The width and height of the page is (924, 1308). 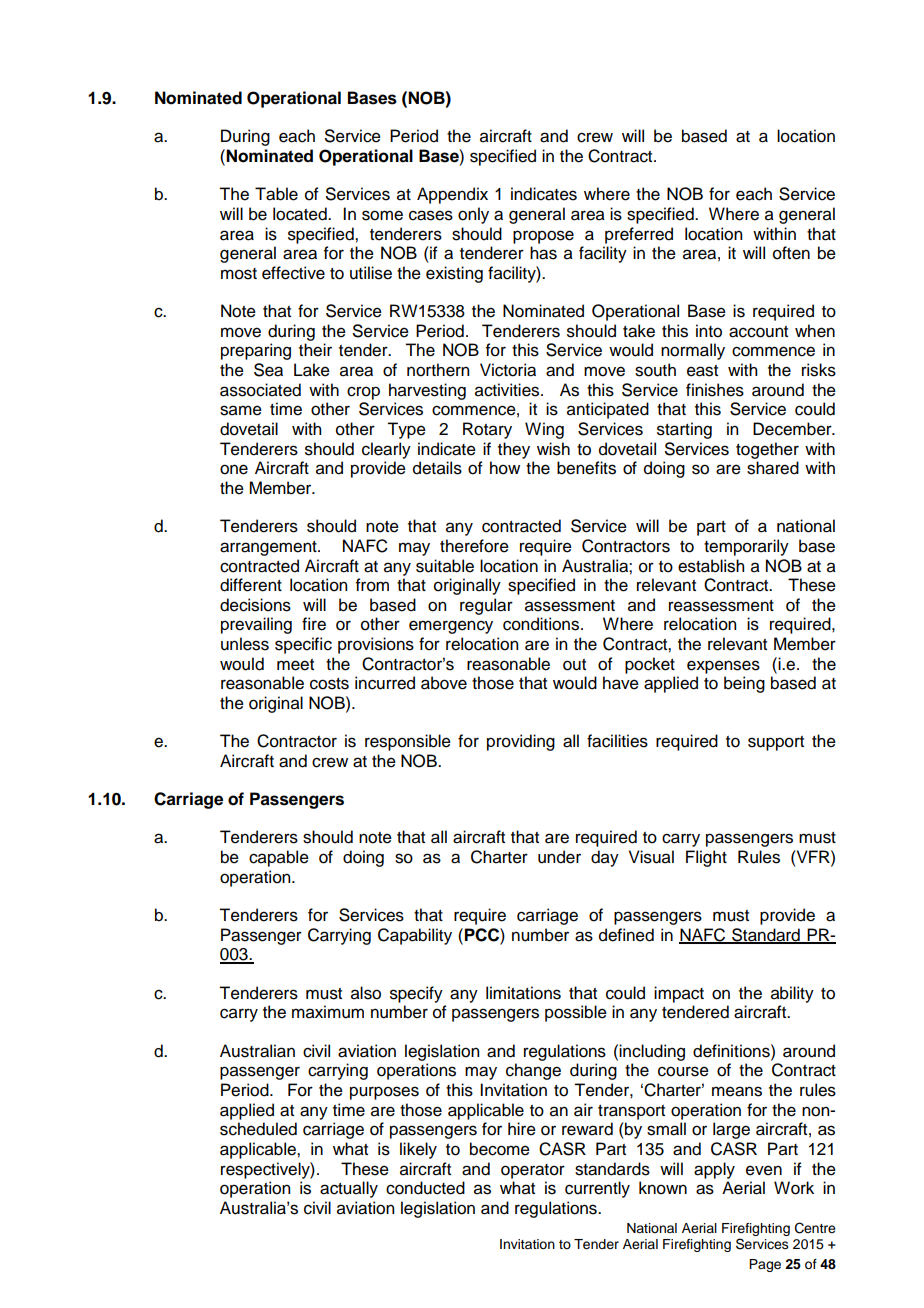 What do you see at coordinates (279, 858) in the page?
I see `capable` at bounding box center [279, 858].
